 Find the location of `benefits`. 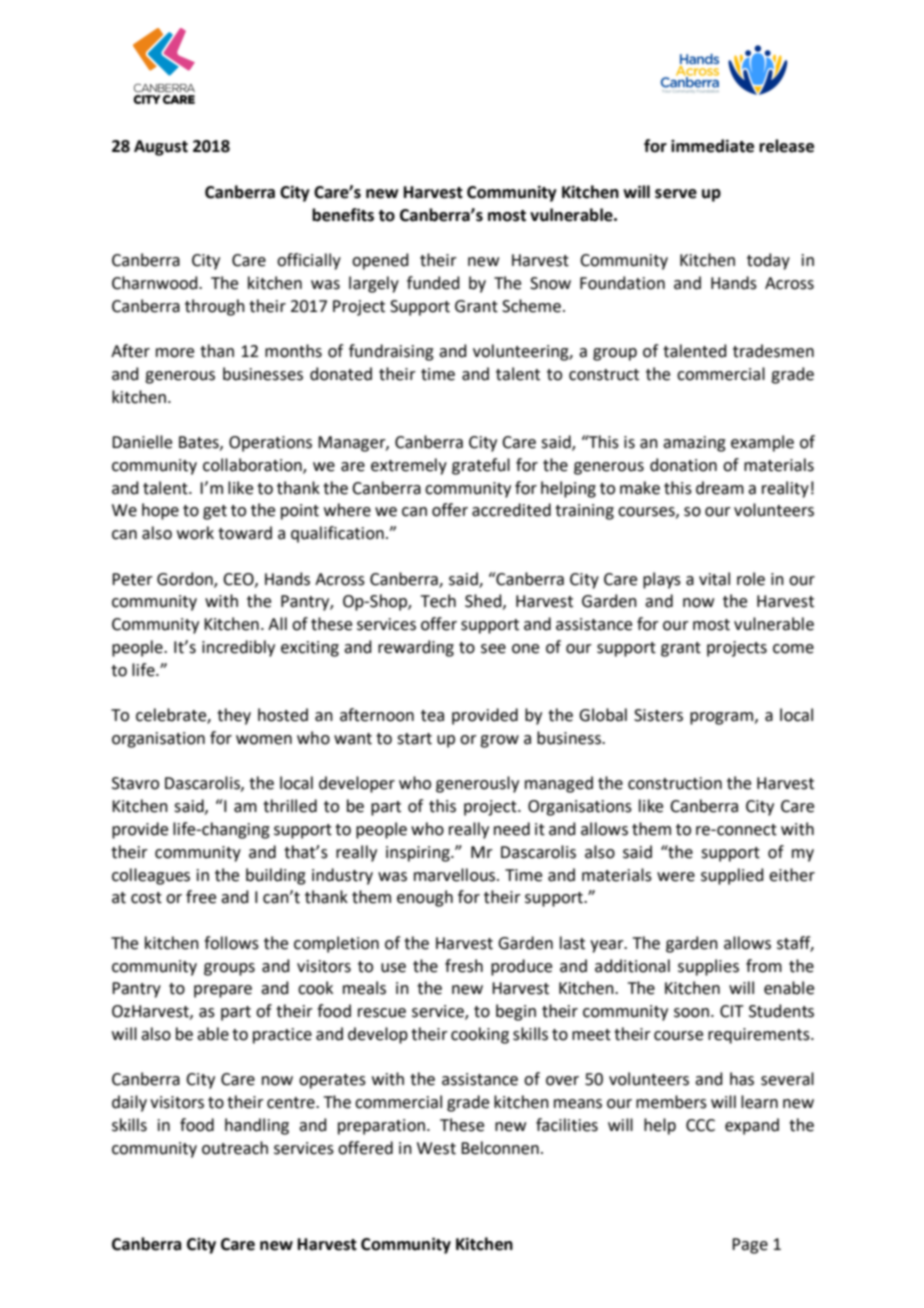

benefits is located at coordinates (343, 215).
